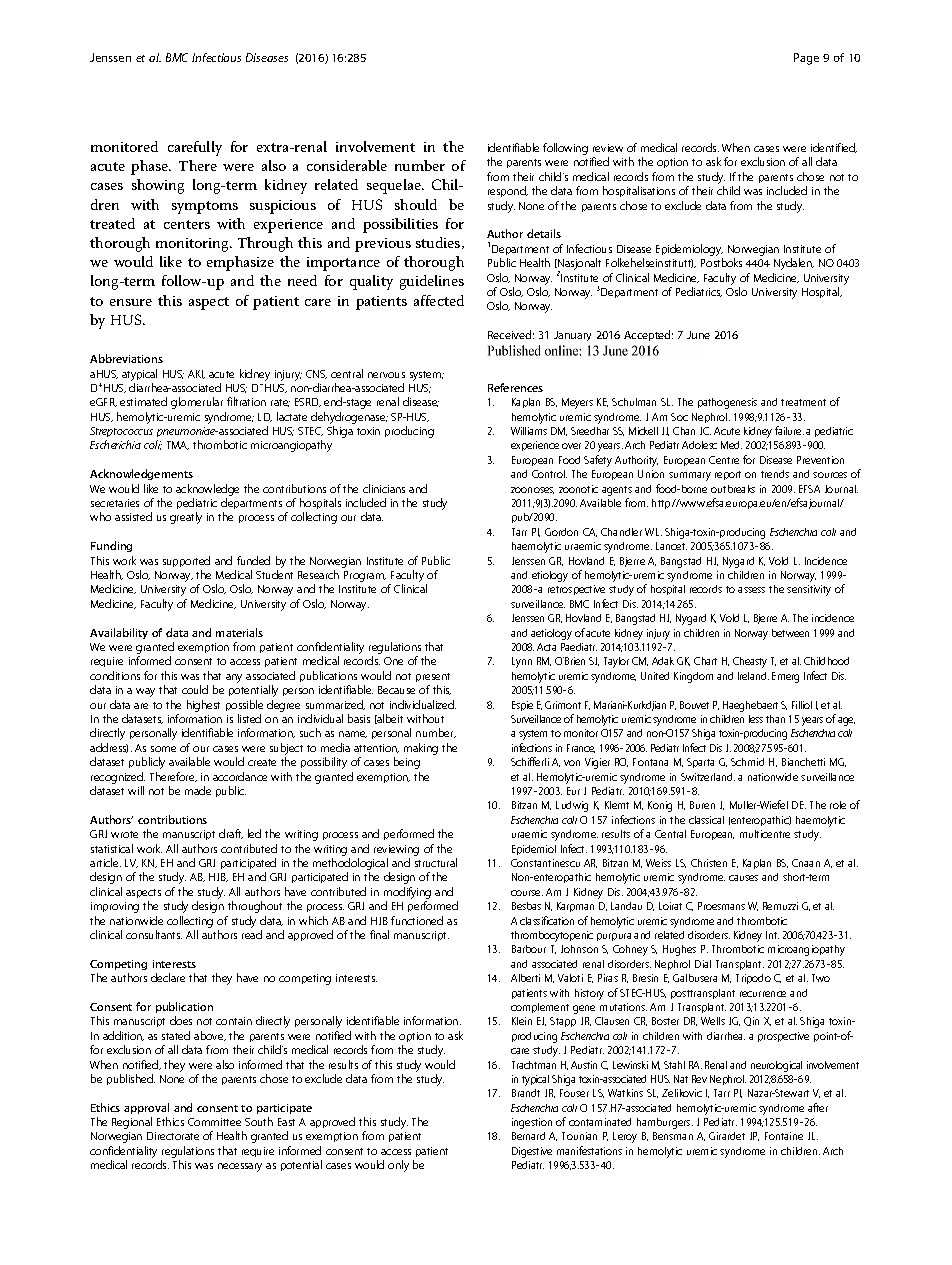 The image size is (952, 1265). Describe the element at coordinates (151, 167) in the page. I see `phase` at that location.
